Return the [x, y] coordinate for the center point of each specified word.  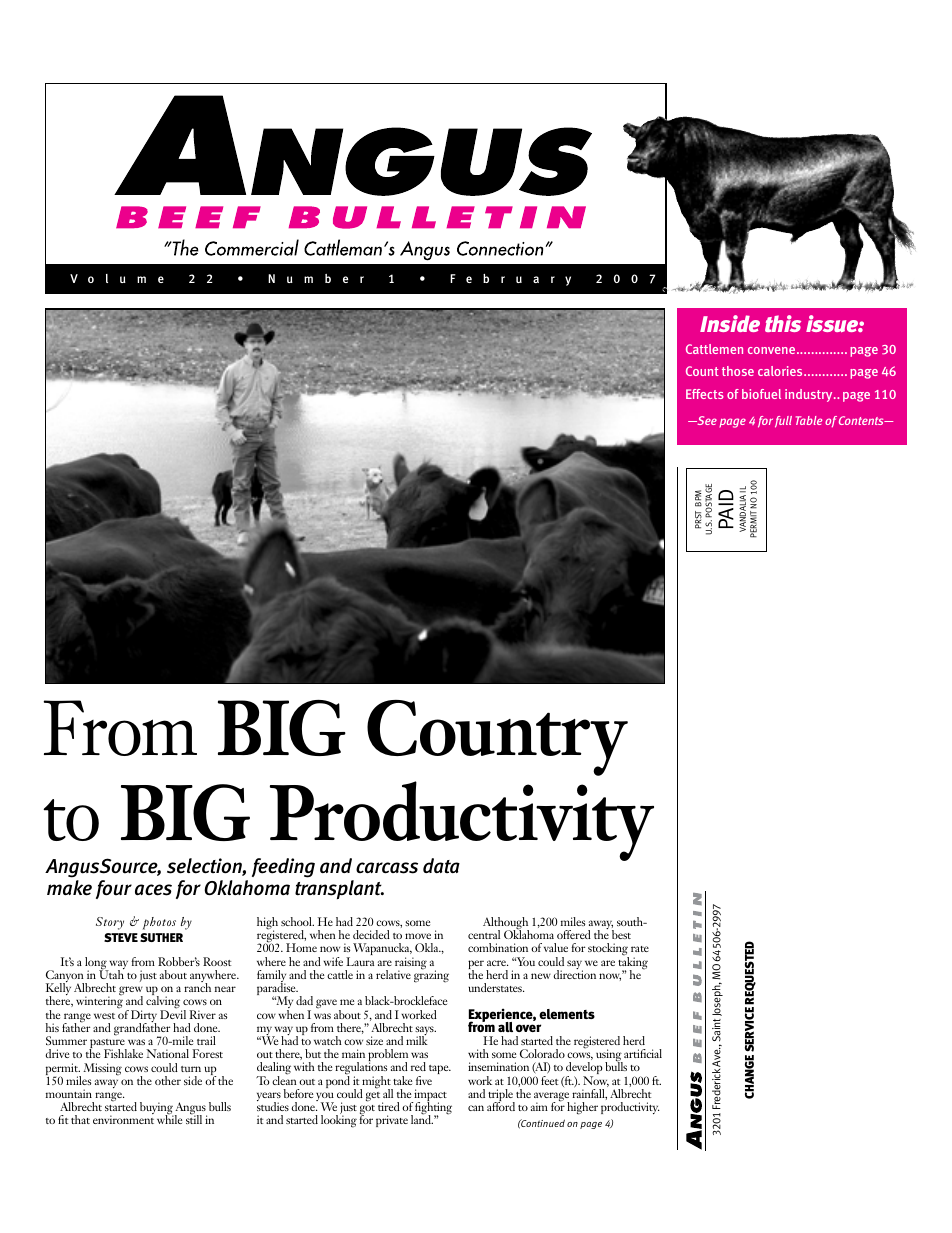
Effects [705, 394]
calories [781, 371]
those [738, 371]
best [621, 934]
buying [157, 1109]
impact [429, 1096]
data [441, 865]
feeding [283, 868]
